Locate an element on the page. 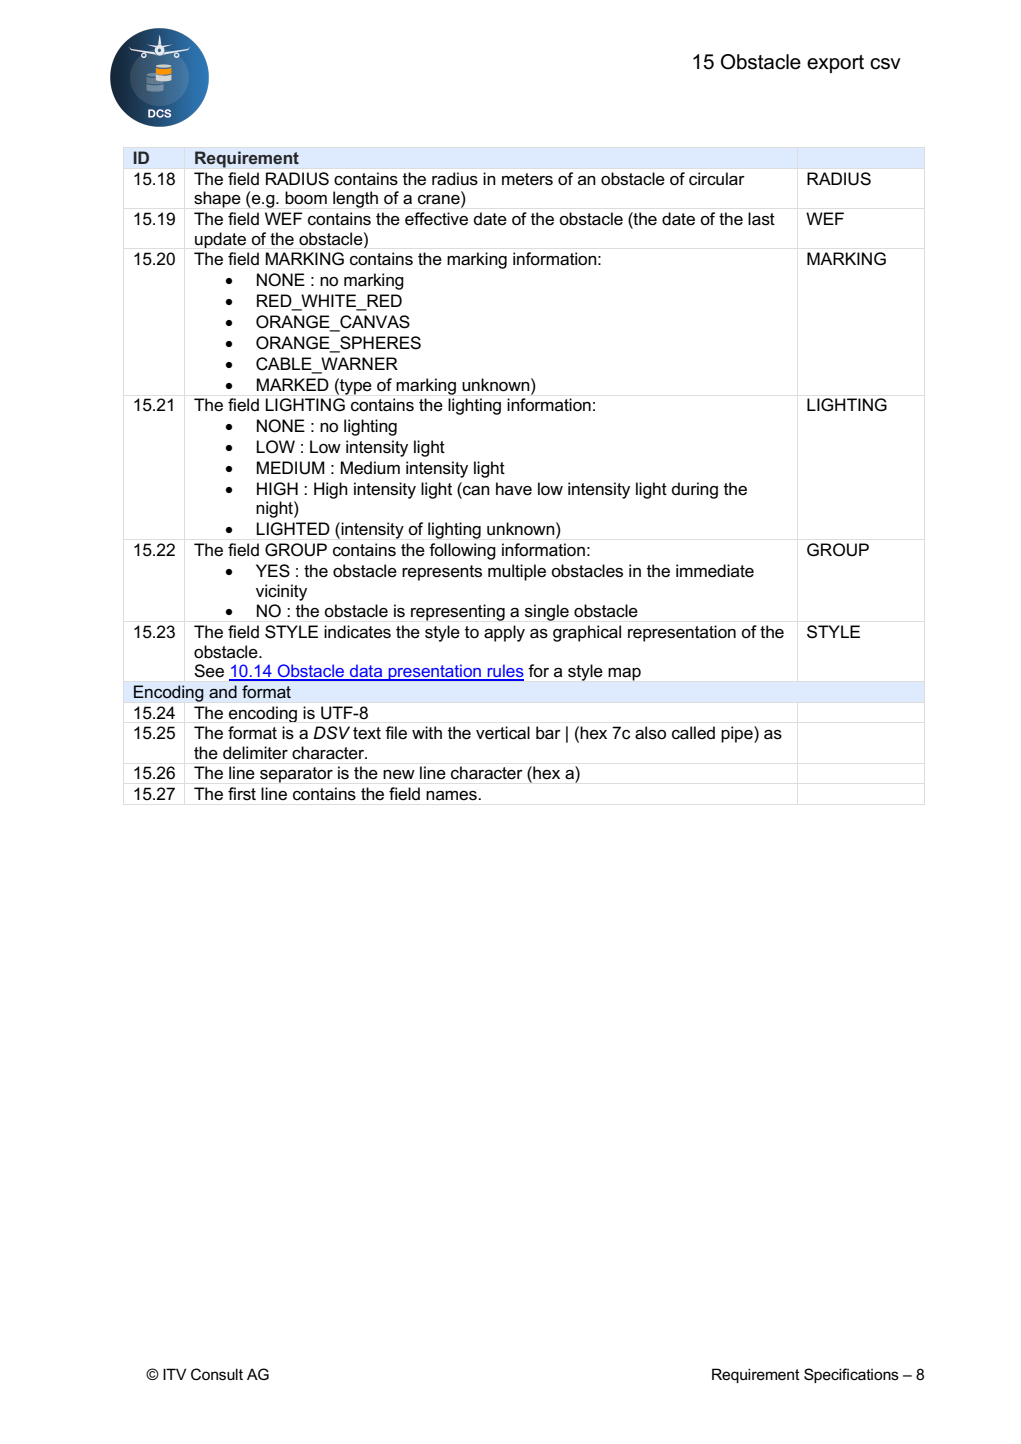 The image size is (1021, 1444). pipe is located at coordinates (738, 734).
